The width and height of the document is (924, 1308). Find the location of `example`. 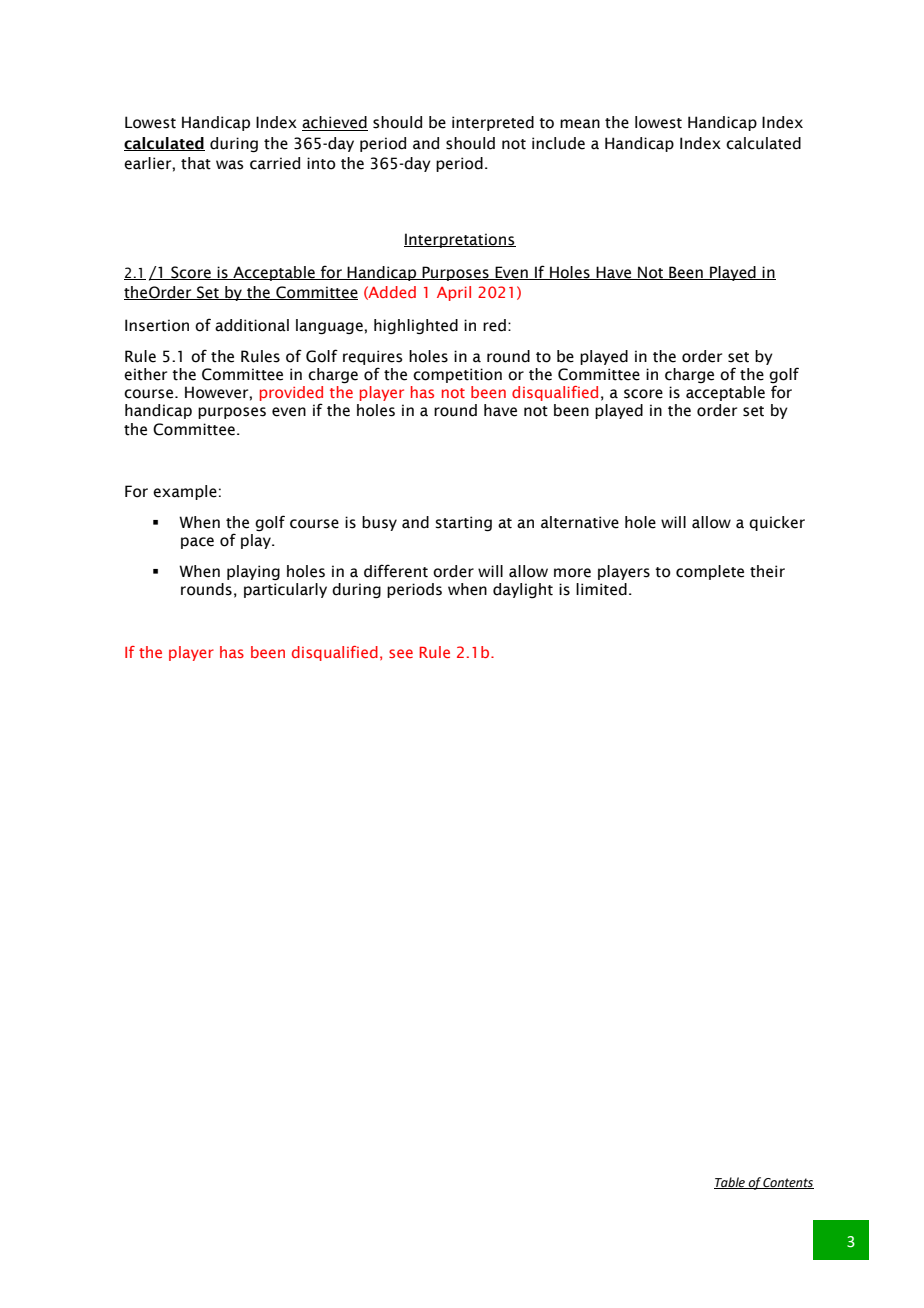

example is located at coordinates (185, 492).
